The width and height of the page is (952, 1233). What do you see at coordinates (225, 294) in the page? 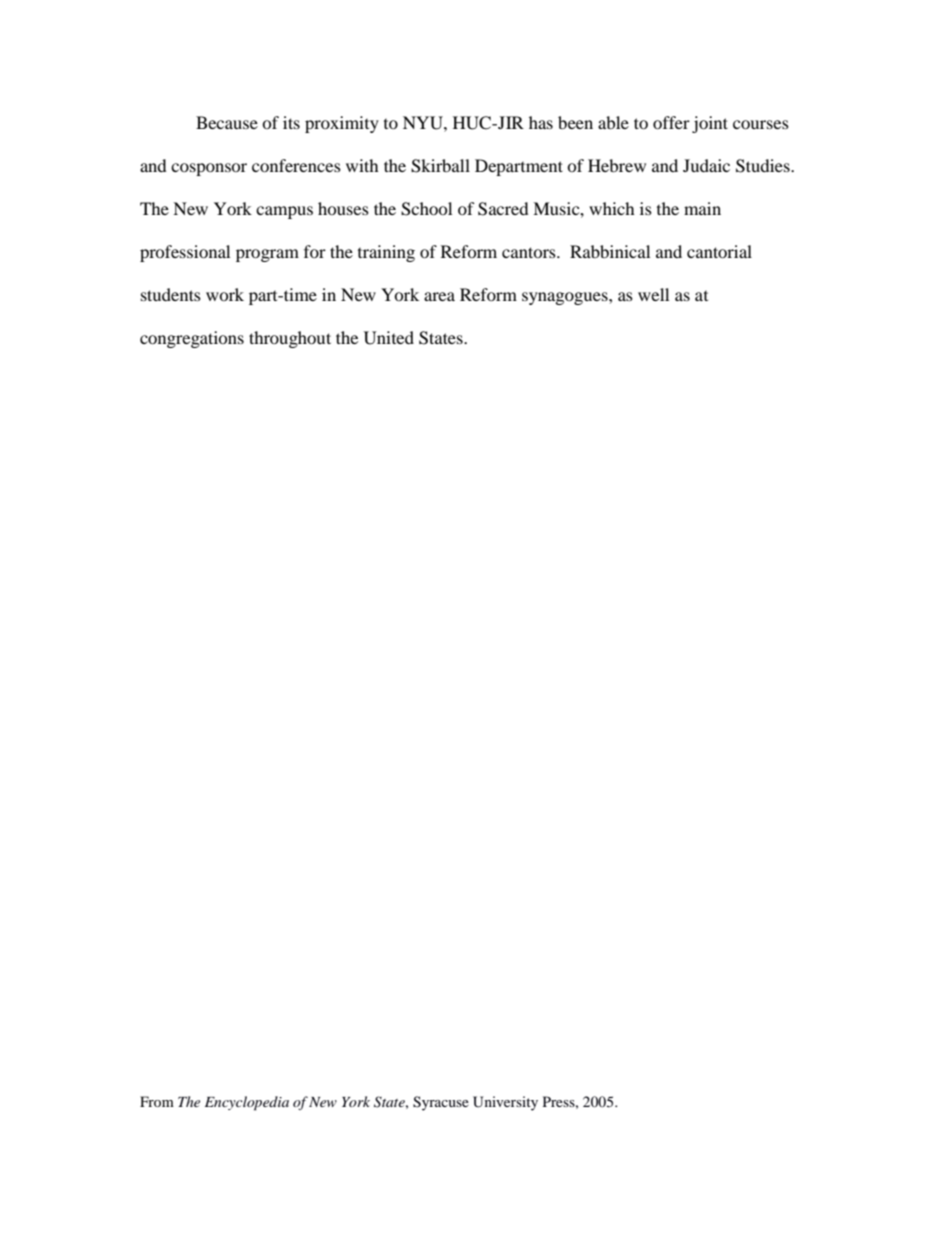
I see `work` at bounding box center [225, 294].
